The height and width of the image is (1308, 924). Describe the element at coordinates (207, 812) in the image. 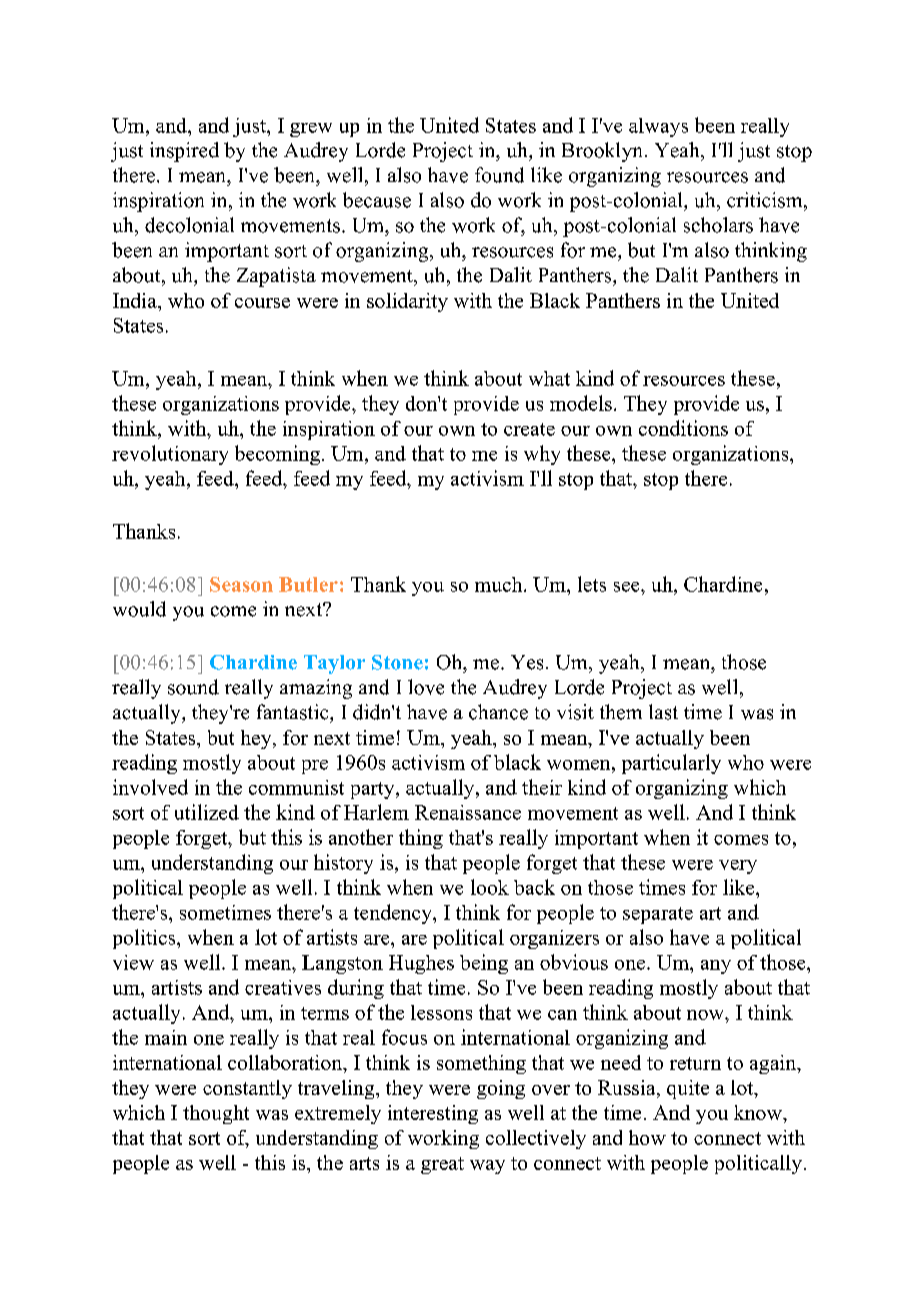

I see `utilized` at that location.
